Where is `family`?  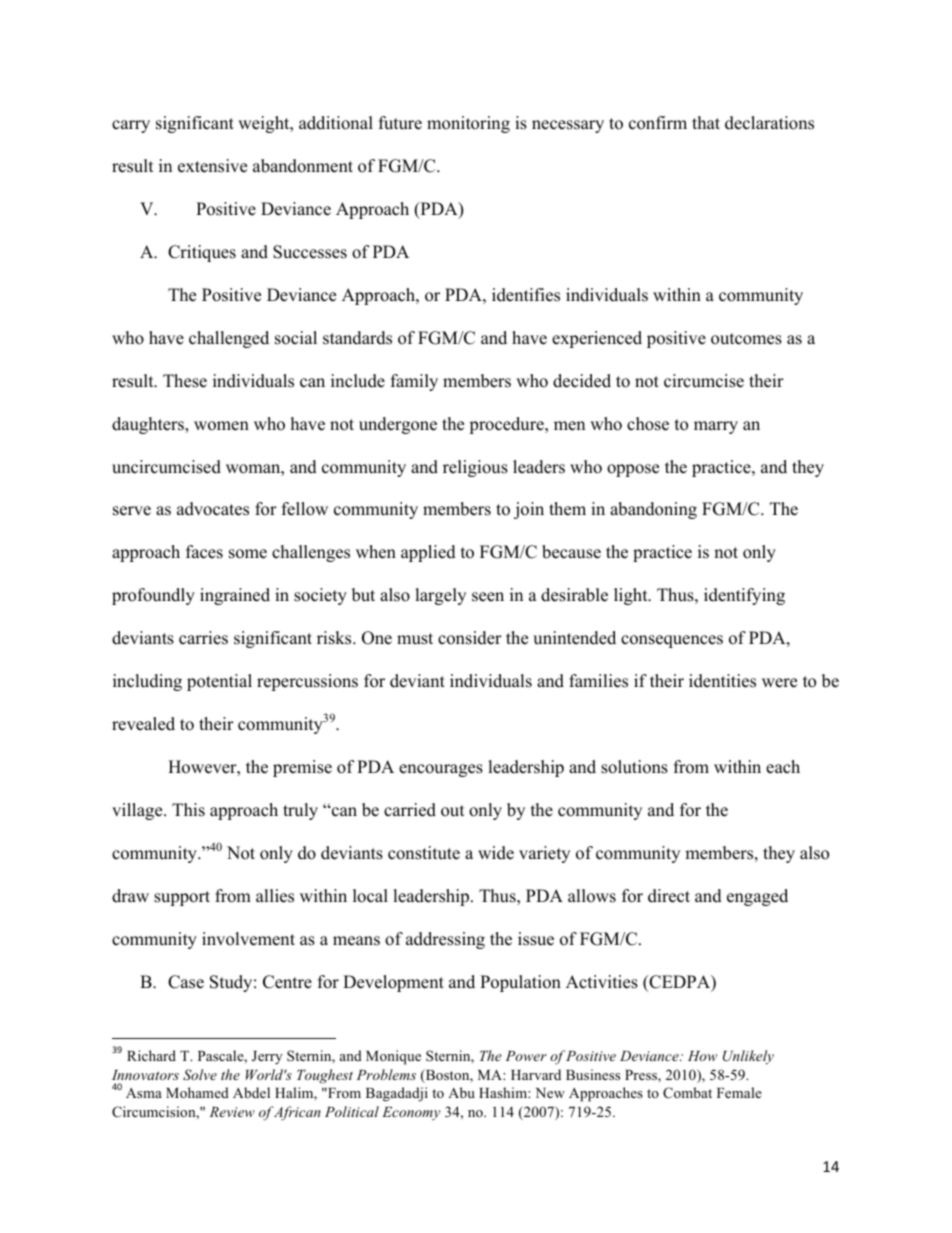 family is located at coordinates (414, 382).
